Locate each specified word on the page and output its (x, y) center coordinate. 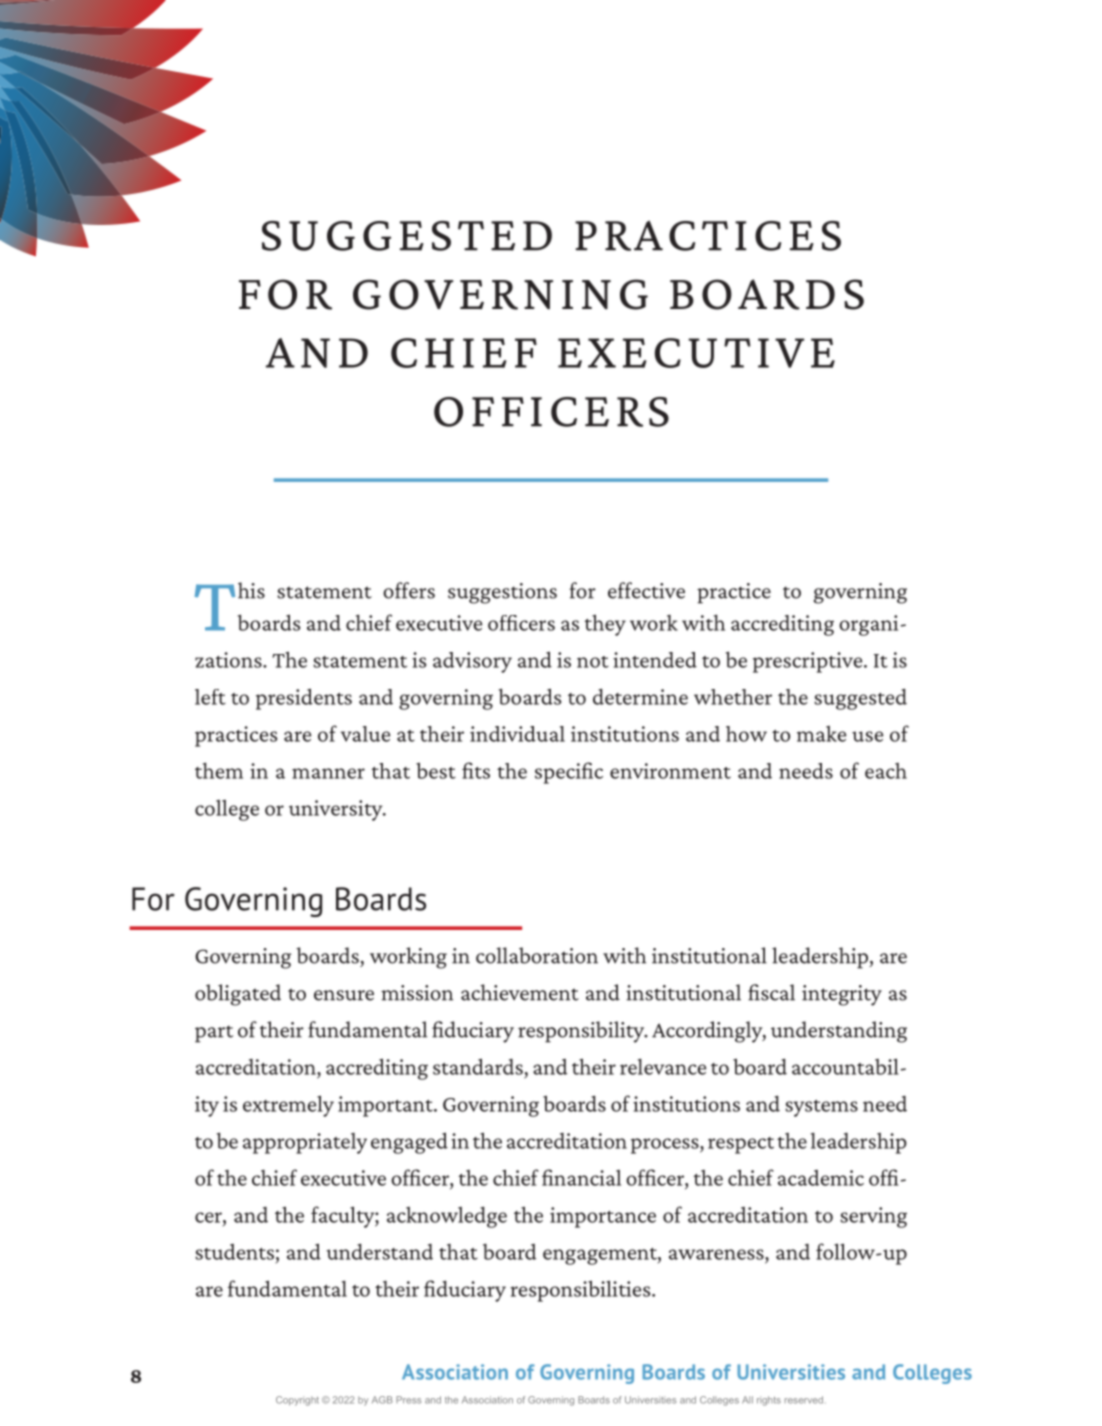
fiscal (771, 992)
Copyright (297, 1401)
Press (408, 1400)
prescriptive (809, 662)
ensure (344, 995)
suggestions (502, 593)
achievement (520, 992)
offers (409, 590)
